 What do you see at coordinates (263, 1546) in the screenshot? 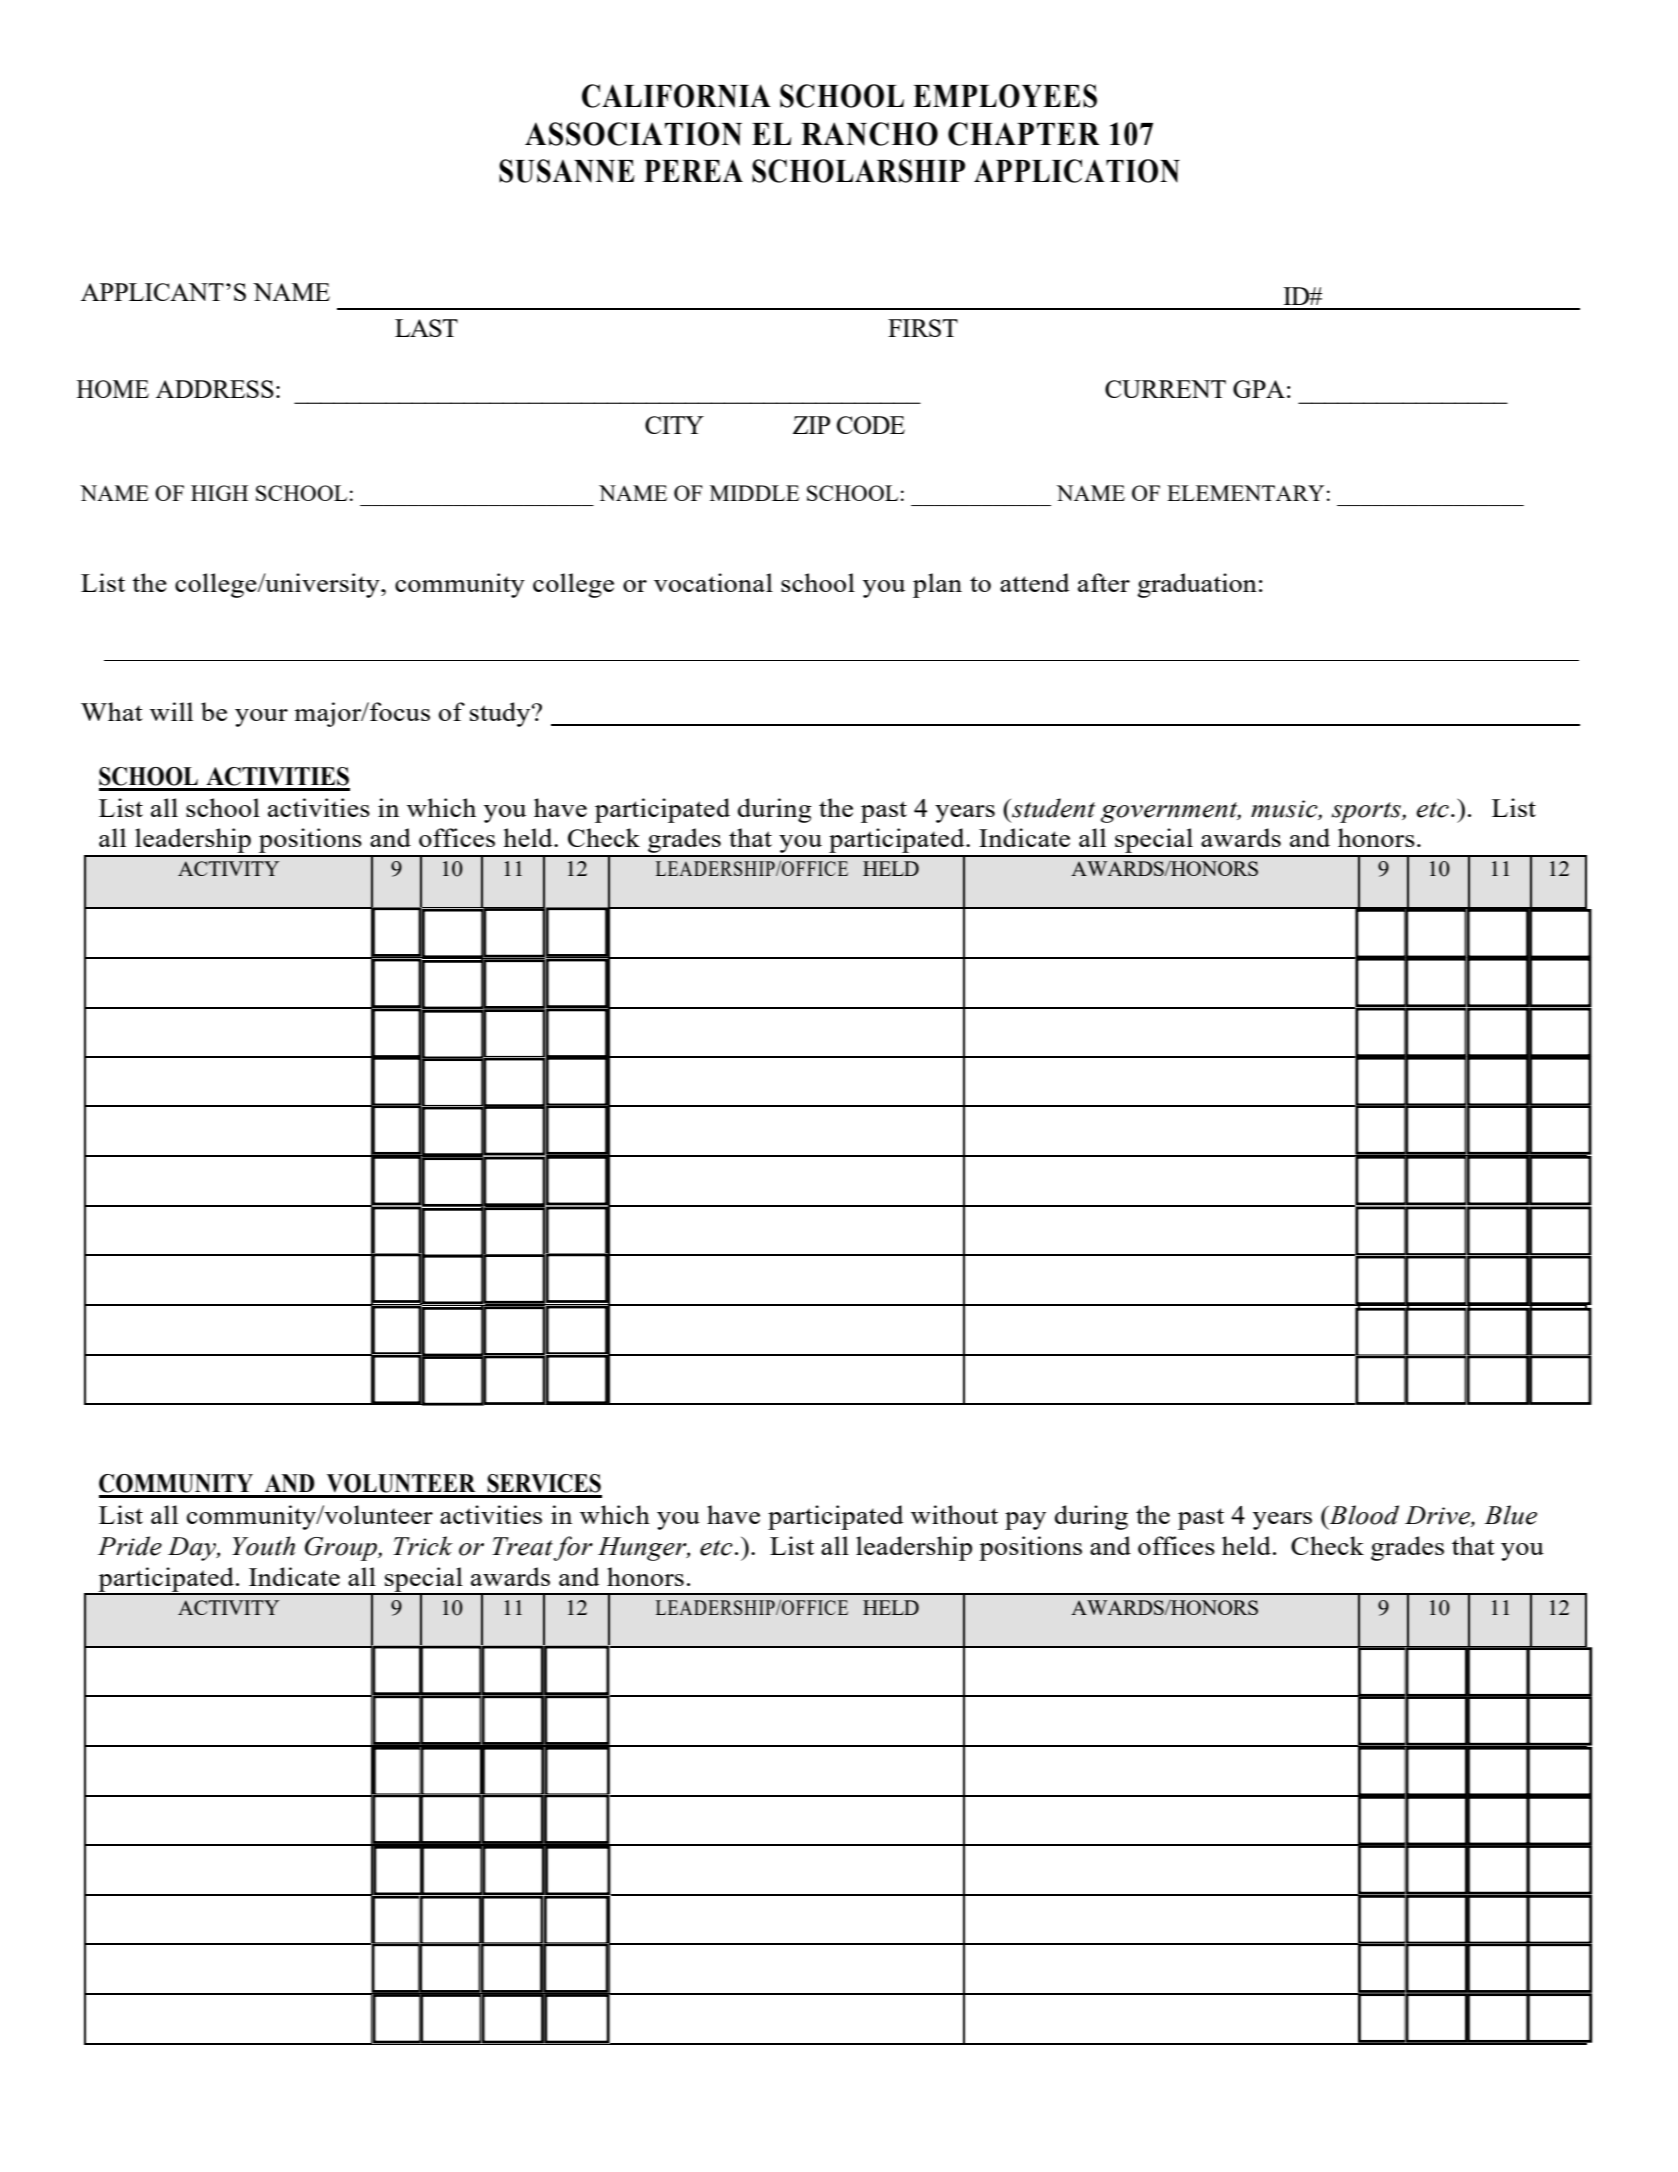
I see `Youth` at bounding box center [263, 1546].
